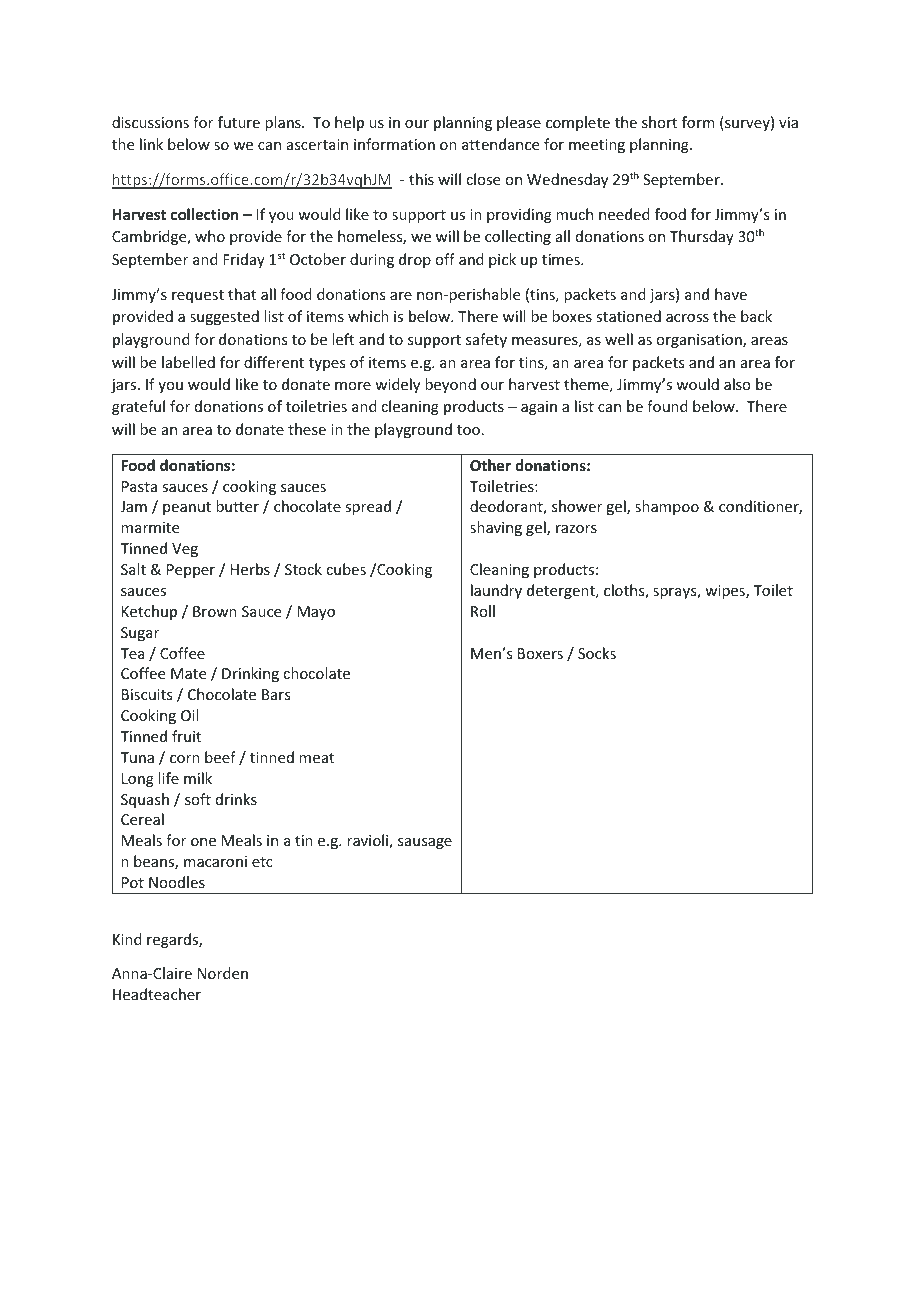 The width and height of the screenshot is (924, 1308). Describe the element at coordinates (667, 406) in the screenshot. I see `found` at that location.
